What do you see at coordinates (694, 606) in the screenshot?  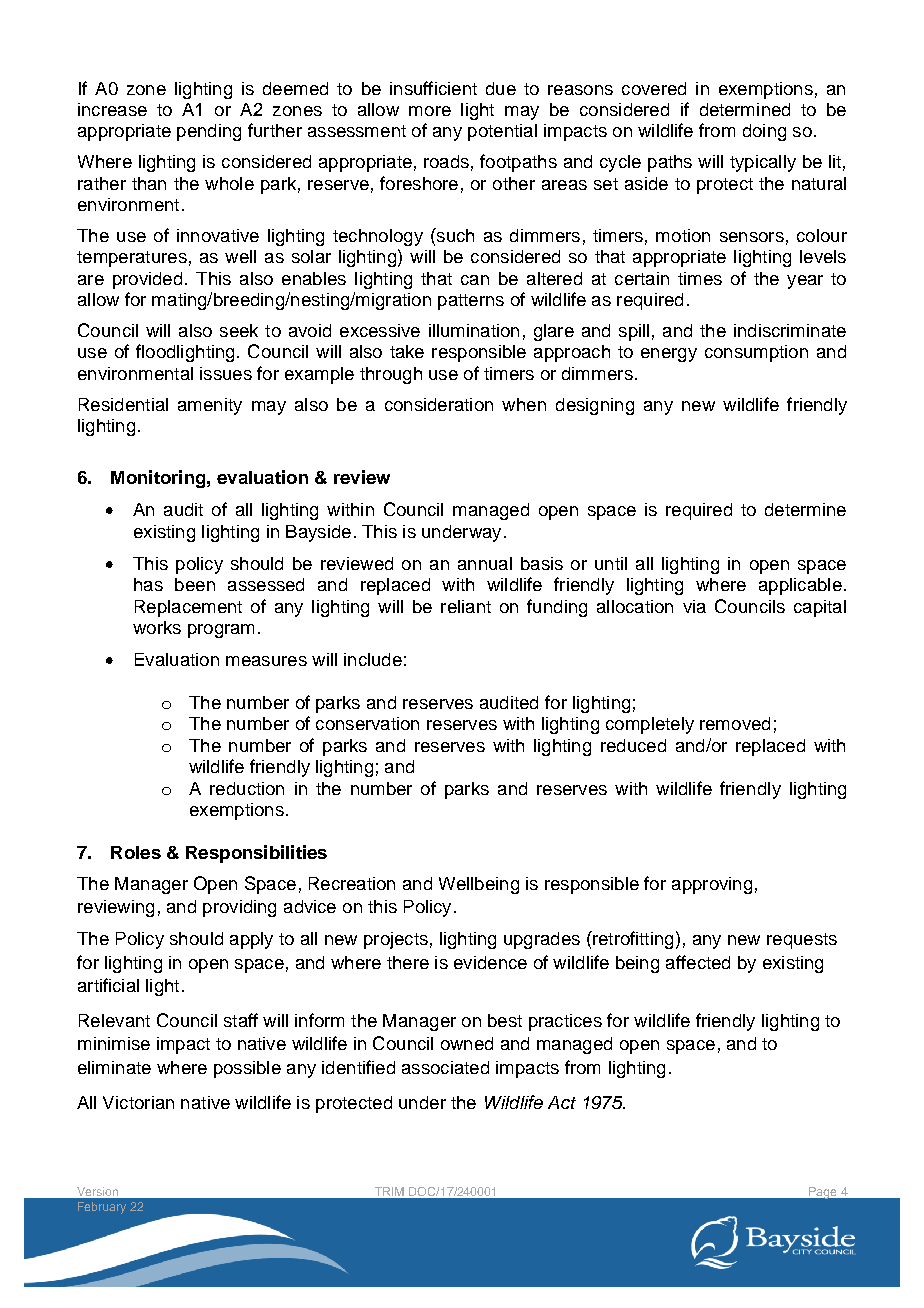 I see `via` at bounding box center [694, 606].
